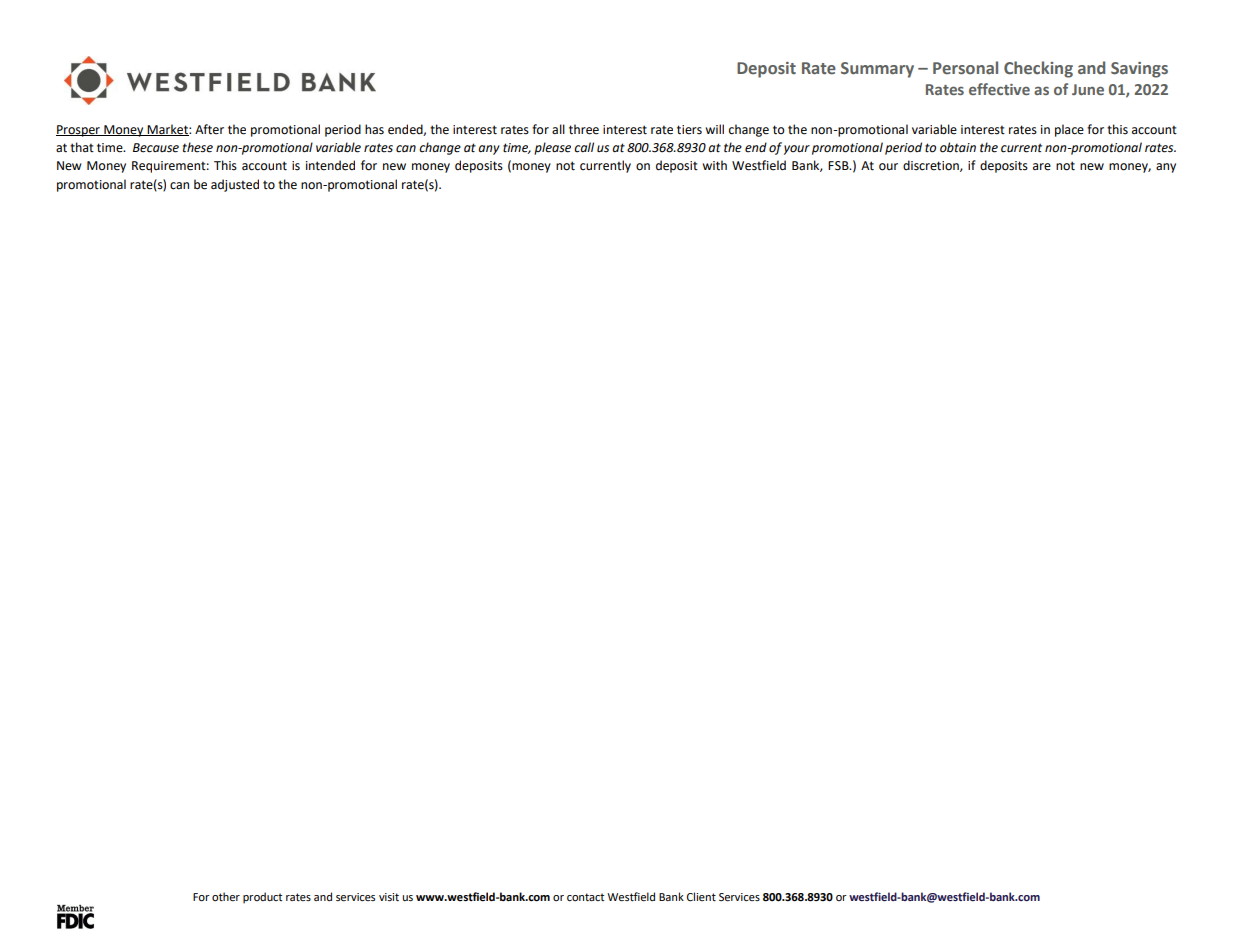 The image size is (1233, 952). What do you see at coordinates (235, 185) in the screenshot?
I see `adjusted` at bounding box center [235, 185].
